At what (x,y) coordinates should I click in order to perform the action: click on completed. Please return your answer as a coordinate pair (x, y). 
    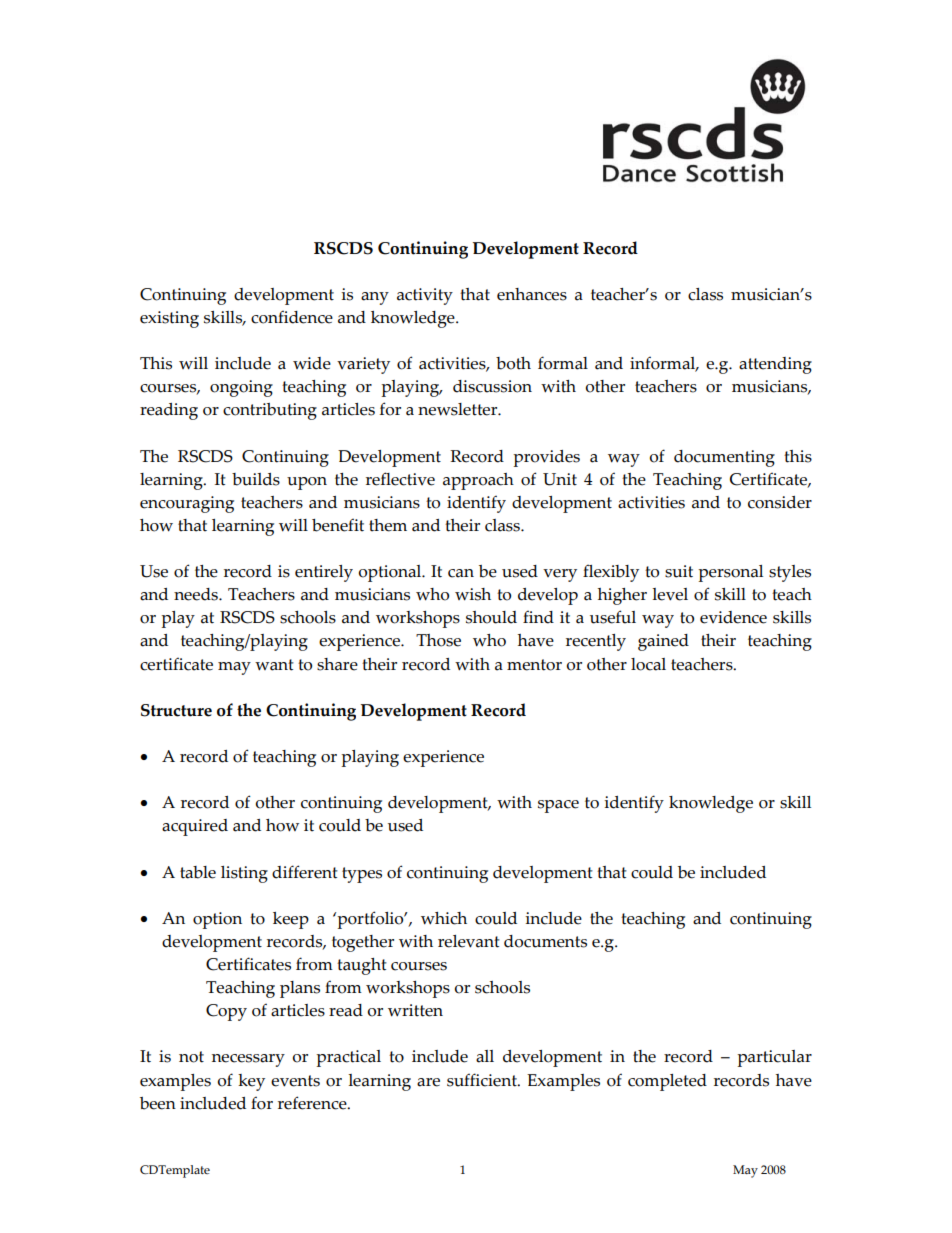
    Looking at the image, I should click on (667, 1082).
